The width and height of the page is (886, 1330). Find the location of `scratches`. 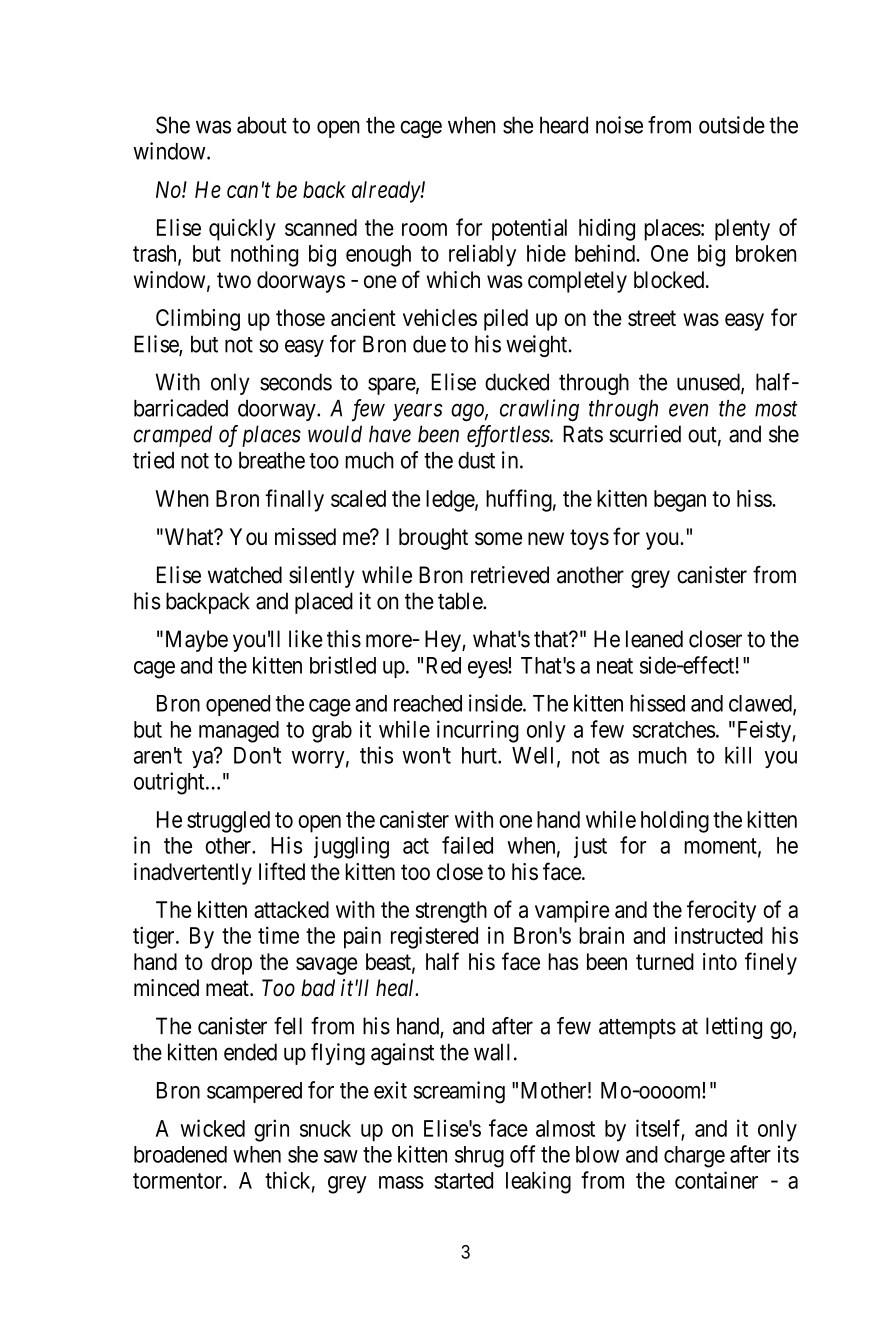

scratches is located at coordinates (674, 729).
